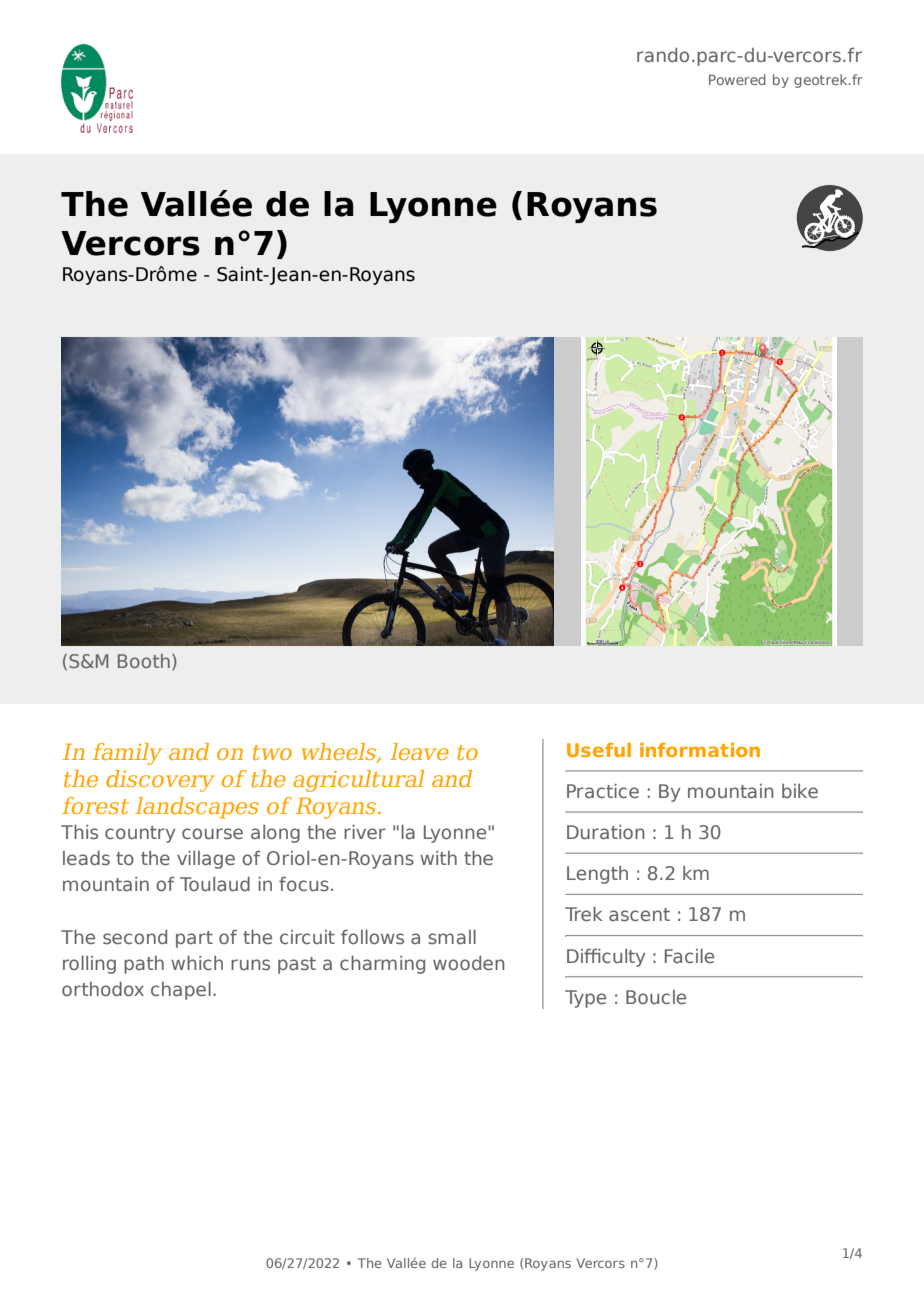 The width and height of the screenshot is (924, 1307). Describe the element at coordinates (599, 750) in the screenshot. I see `Useful` at that location.
